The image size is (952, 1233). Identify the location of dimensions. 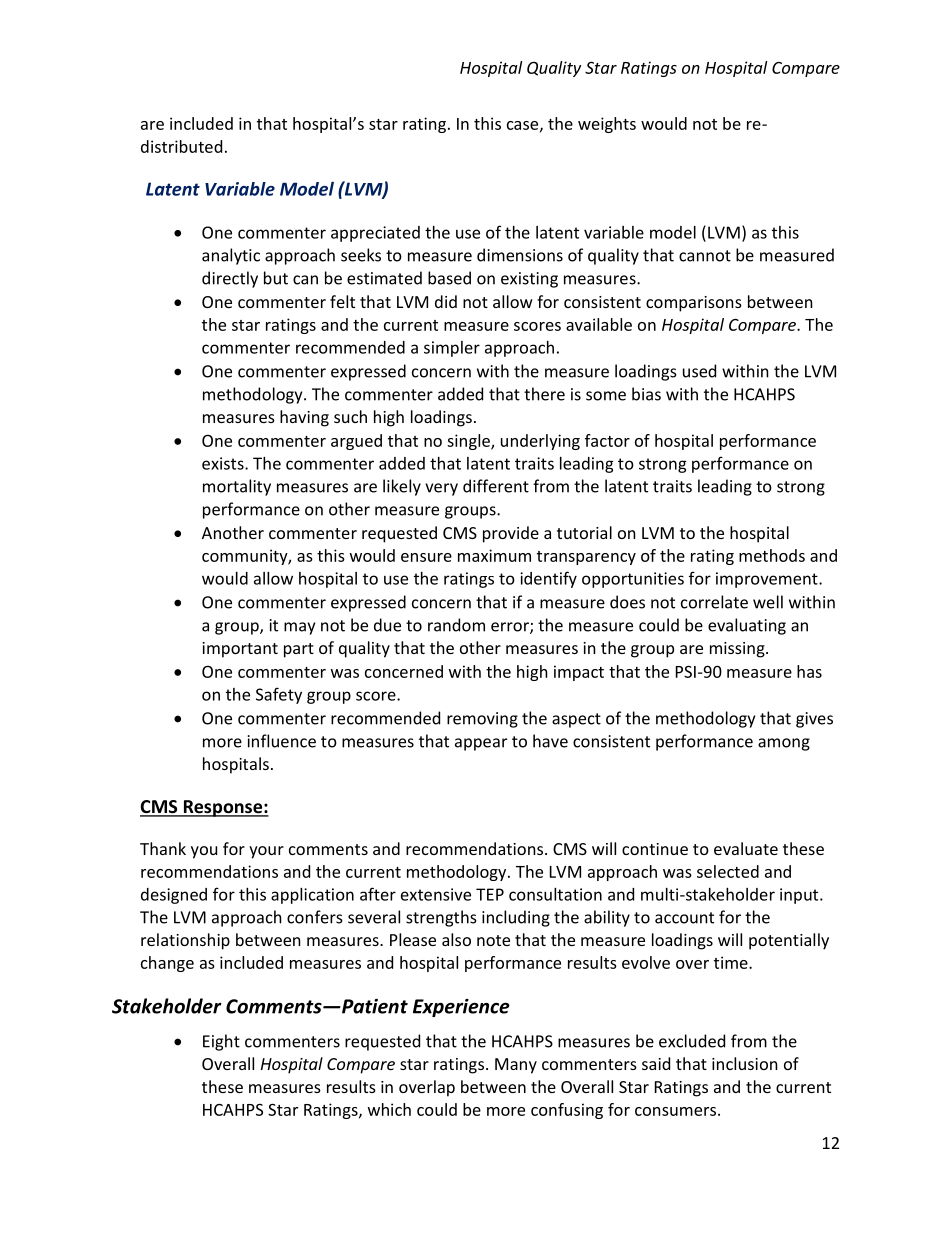
(520, 255).
